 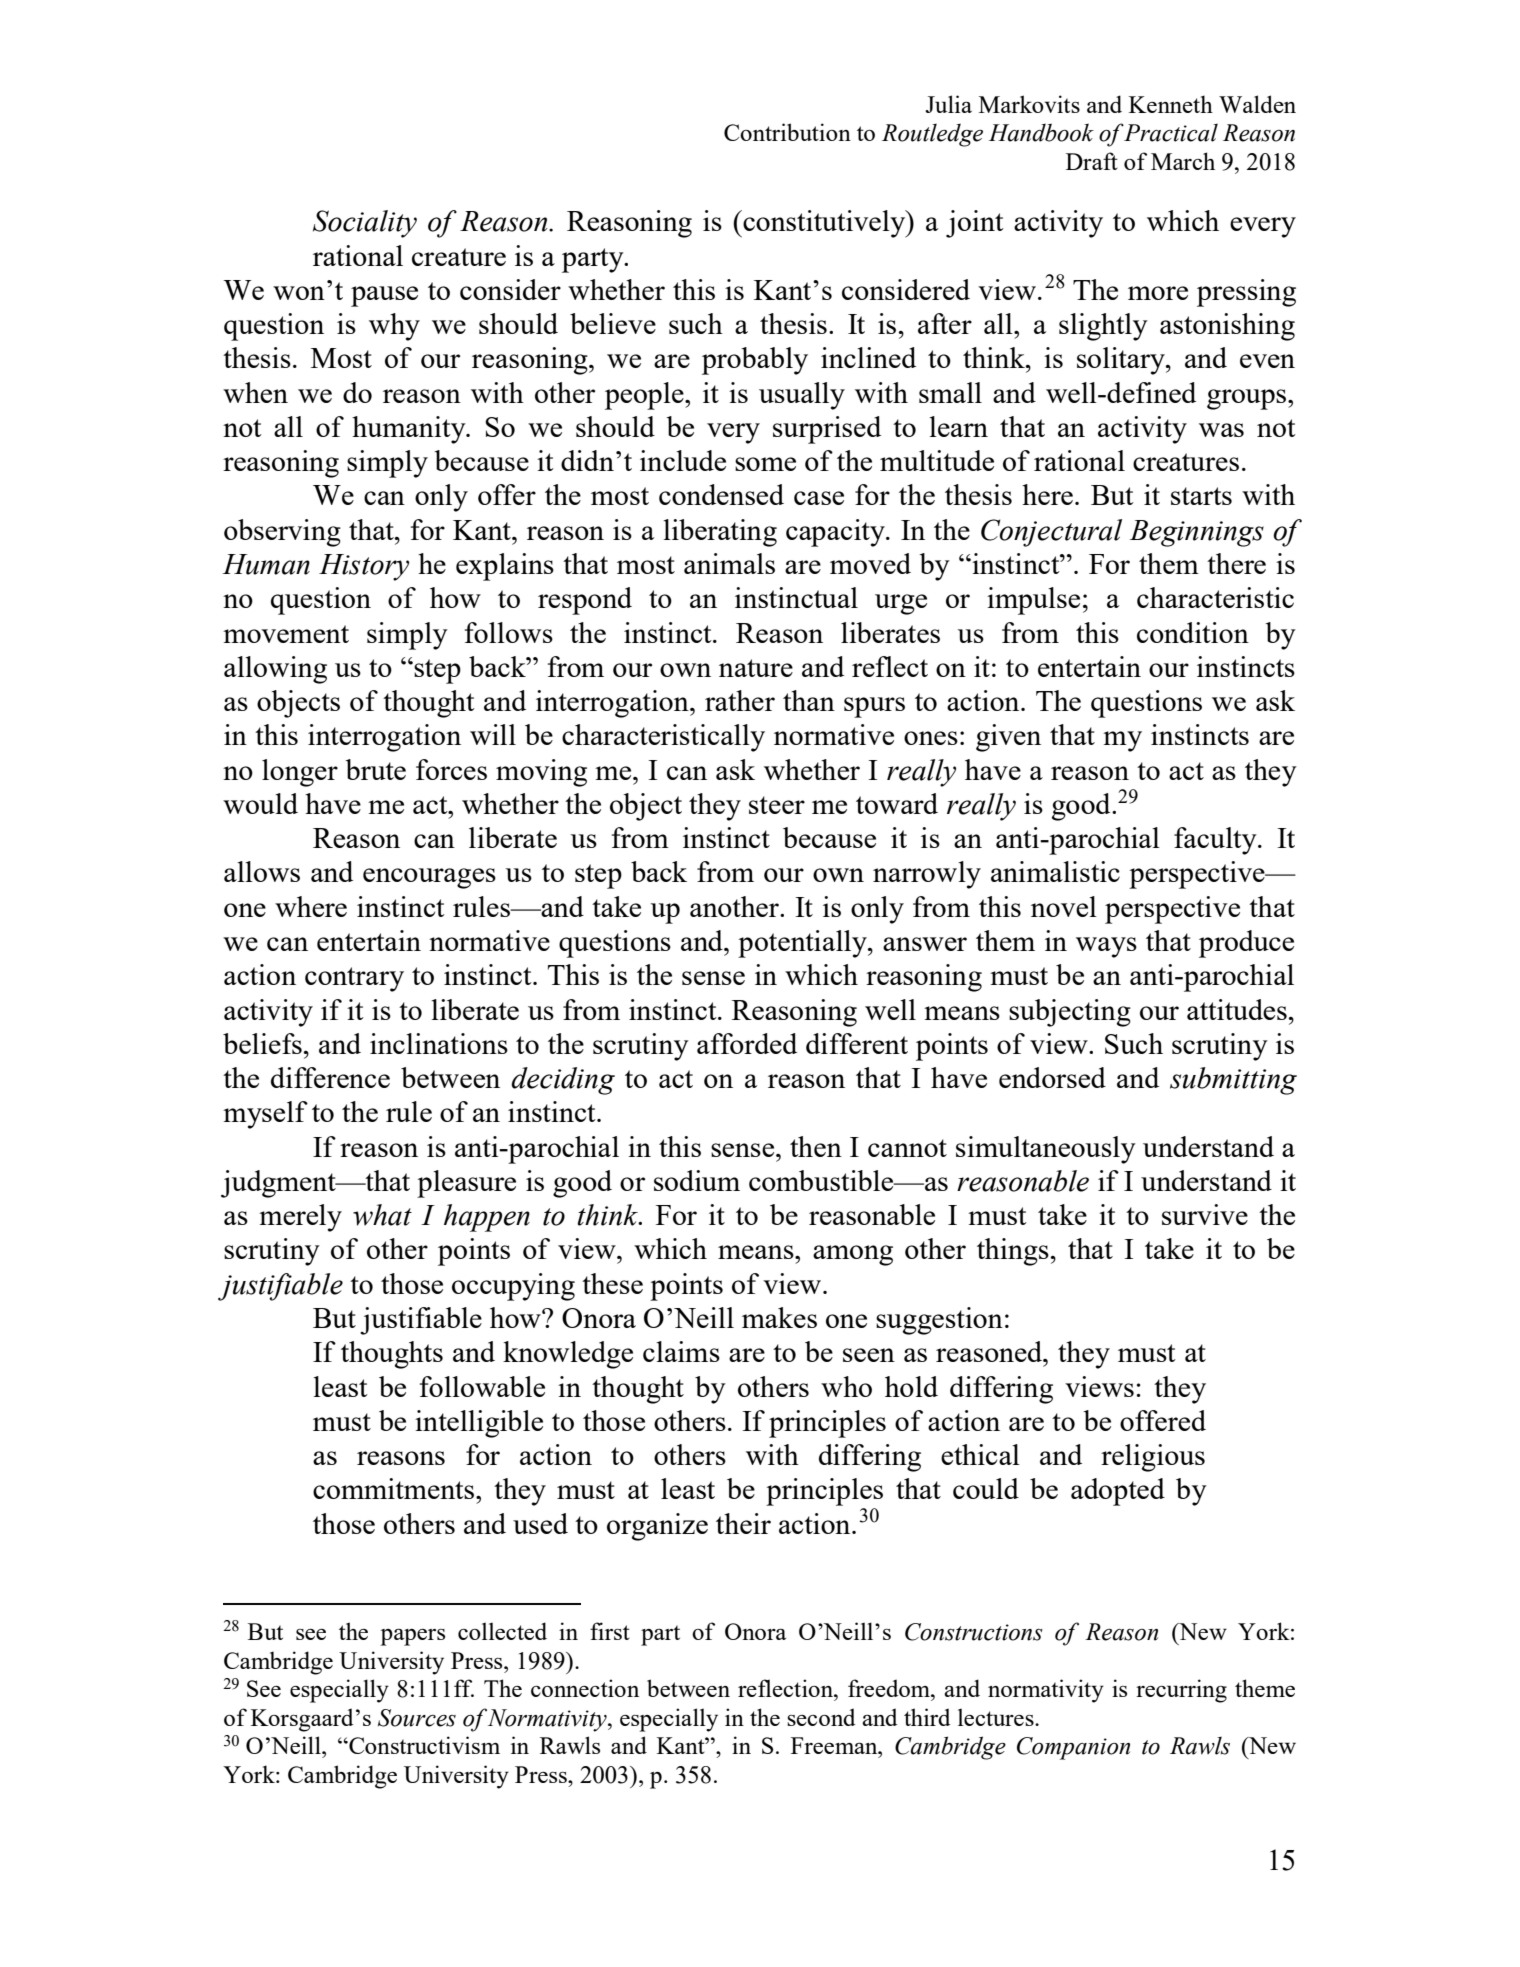 I want to click on contrary, so click(x=354, y=979).
